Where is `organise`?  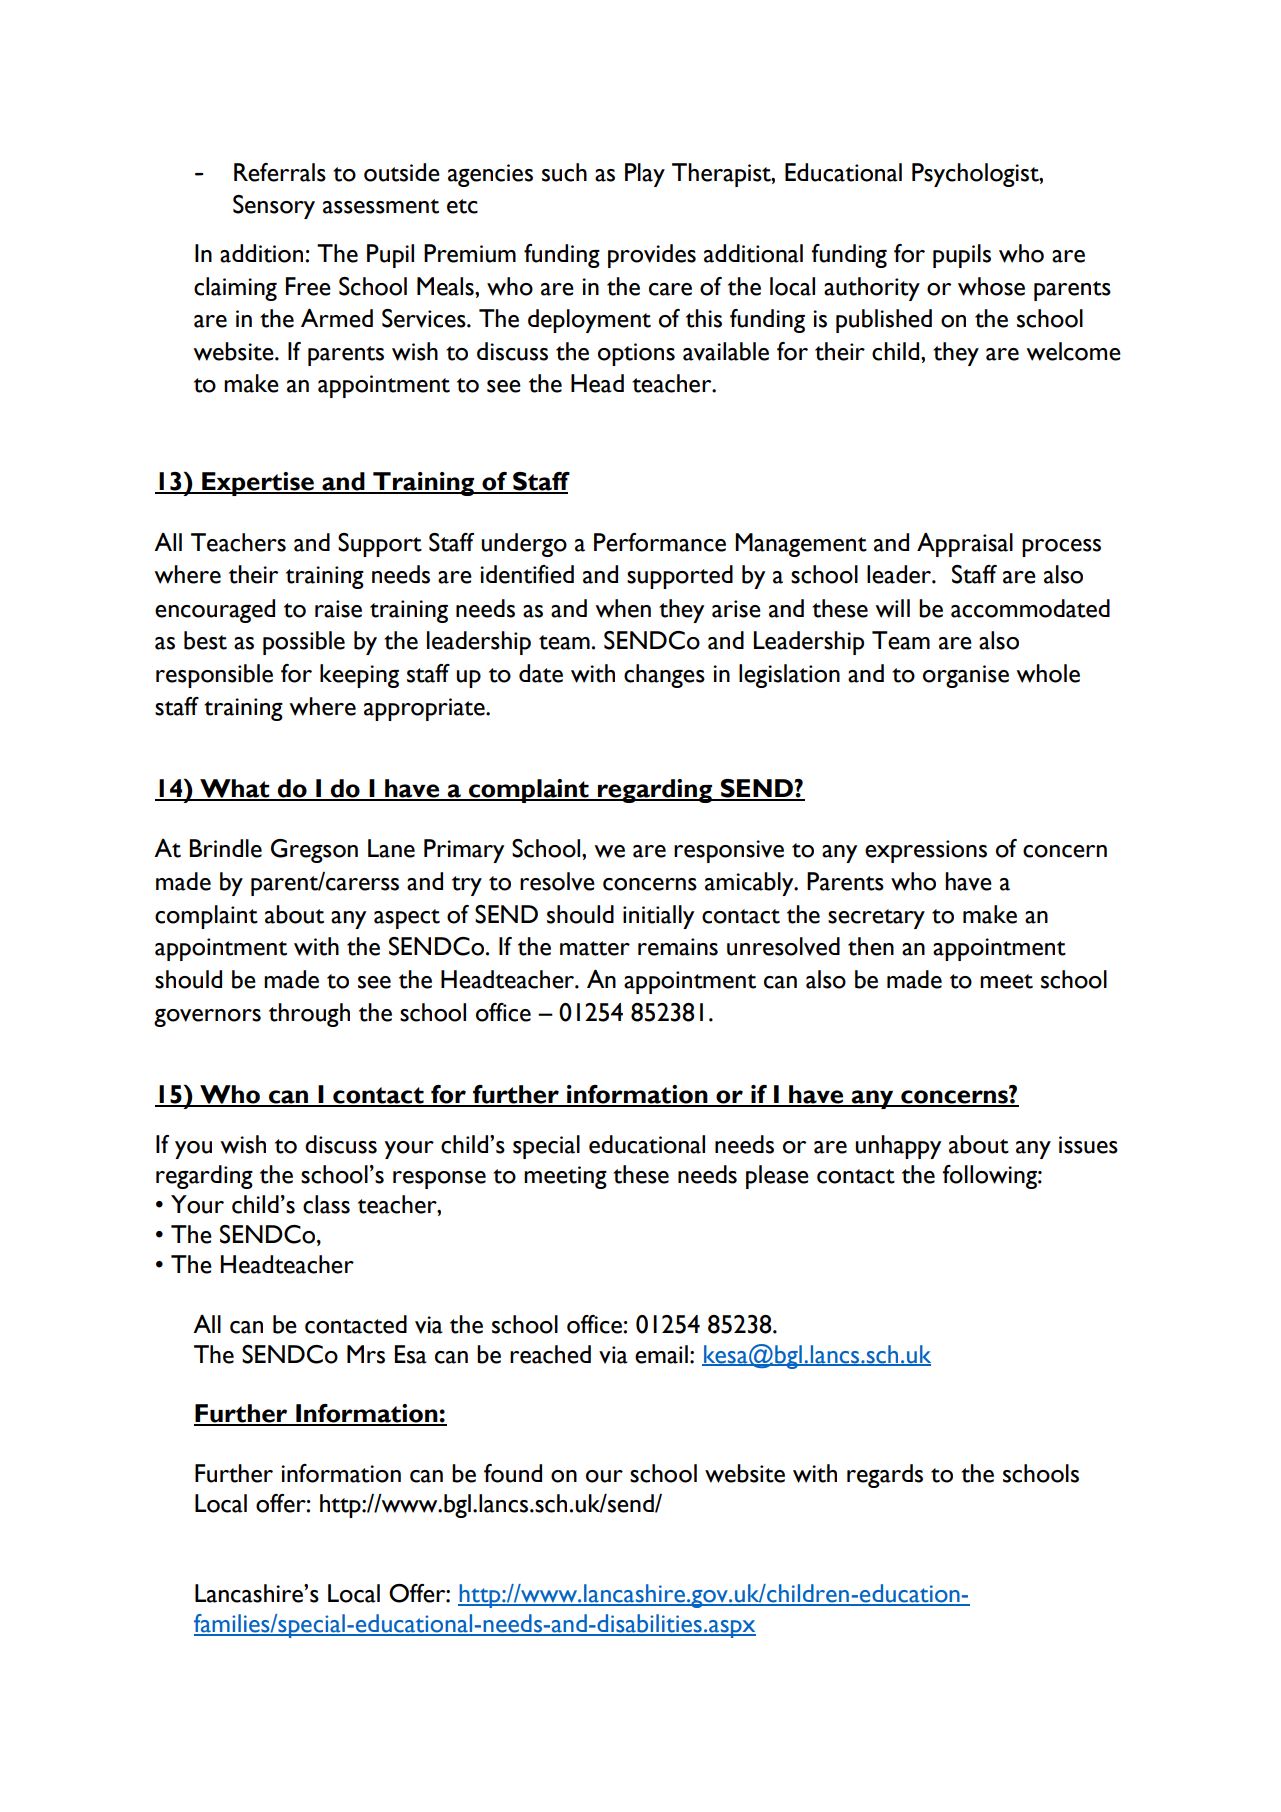 organise is located at coordinates (966, 676).
